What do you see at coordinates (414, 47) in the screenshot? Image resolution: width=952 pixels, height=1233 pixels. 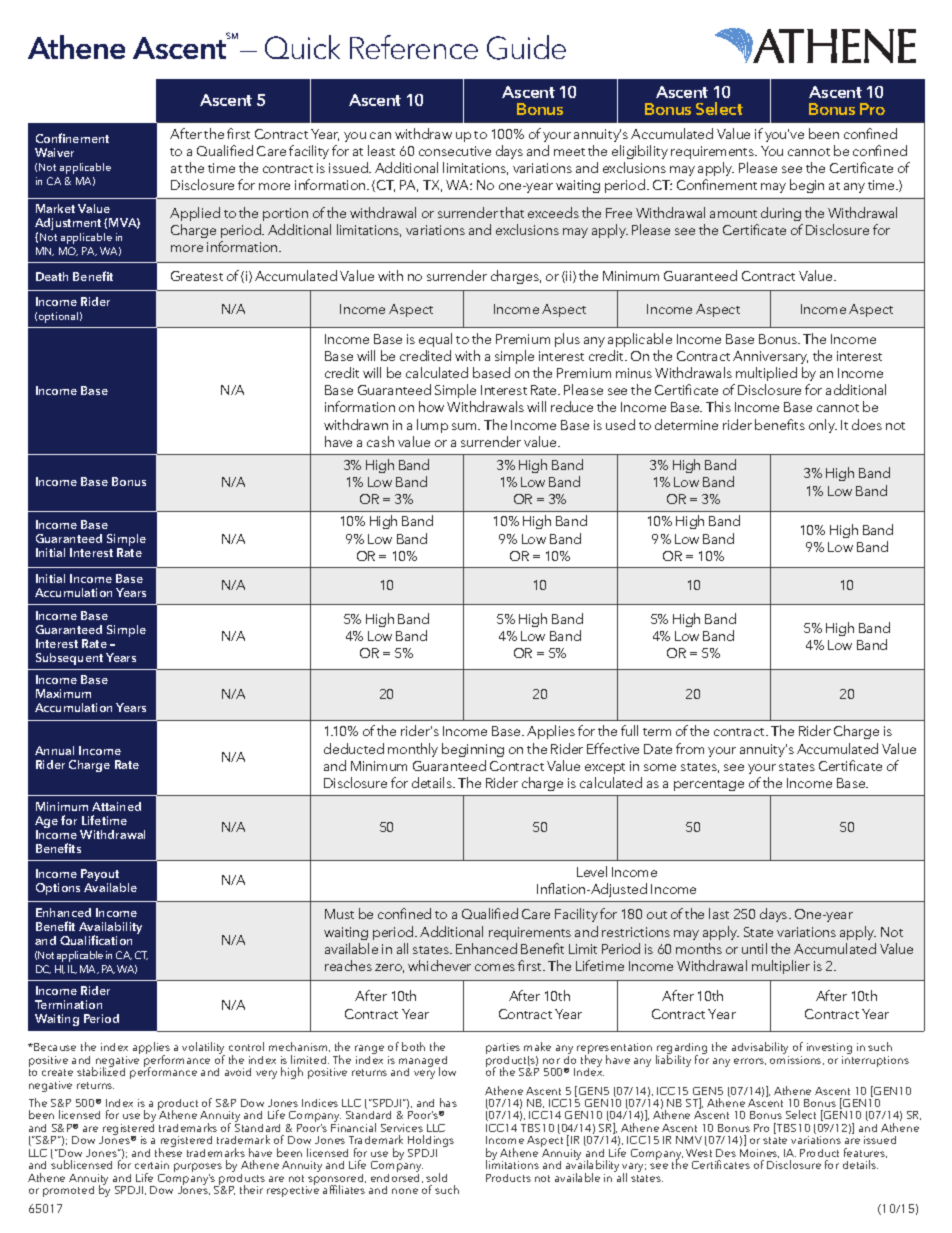 I see `Reference` at bounding box center [414, 47].
